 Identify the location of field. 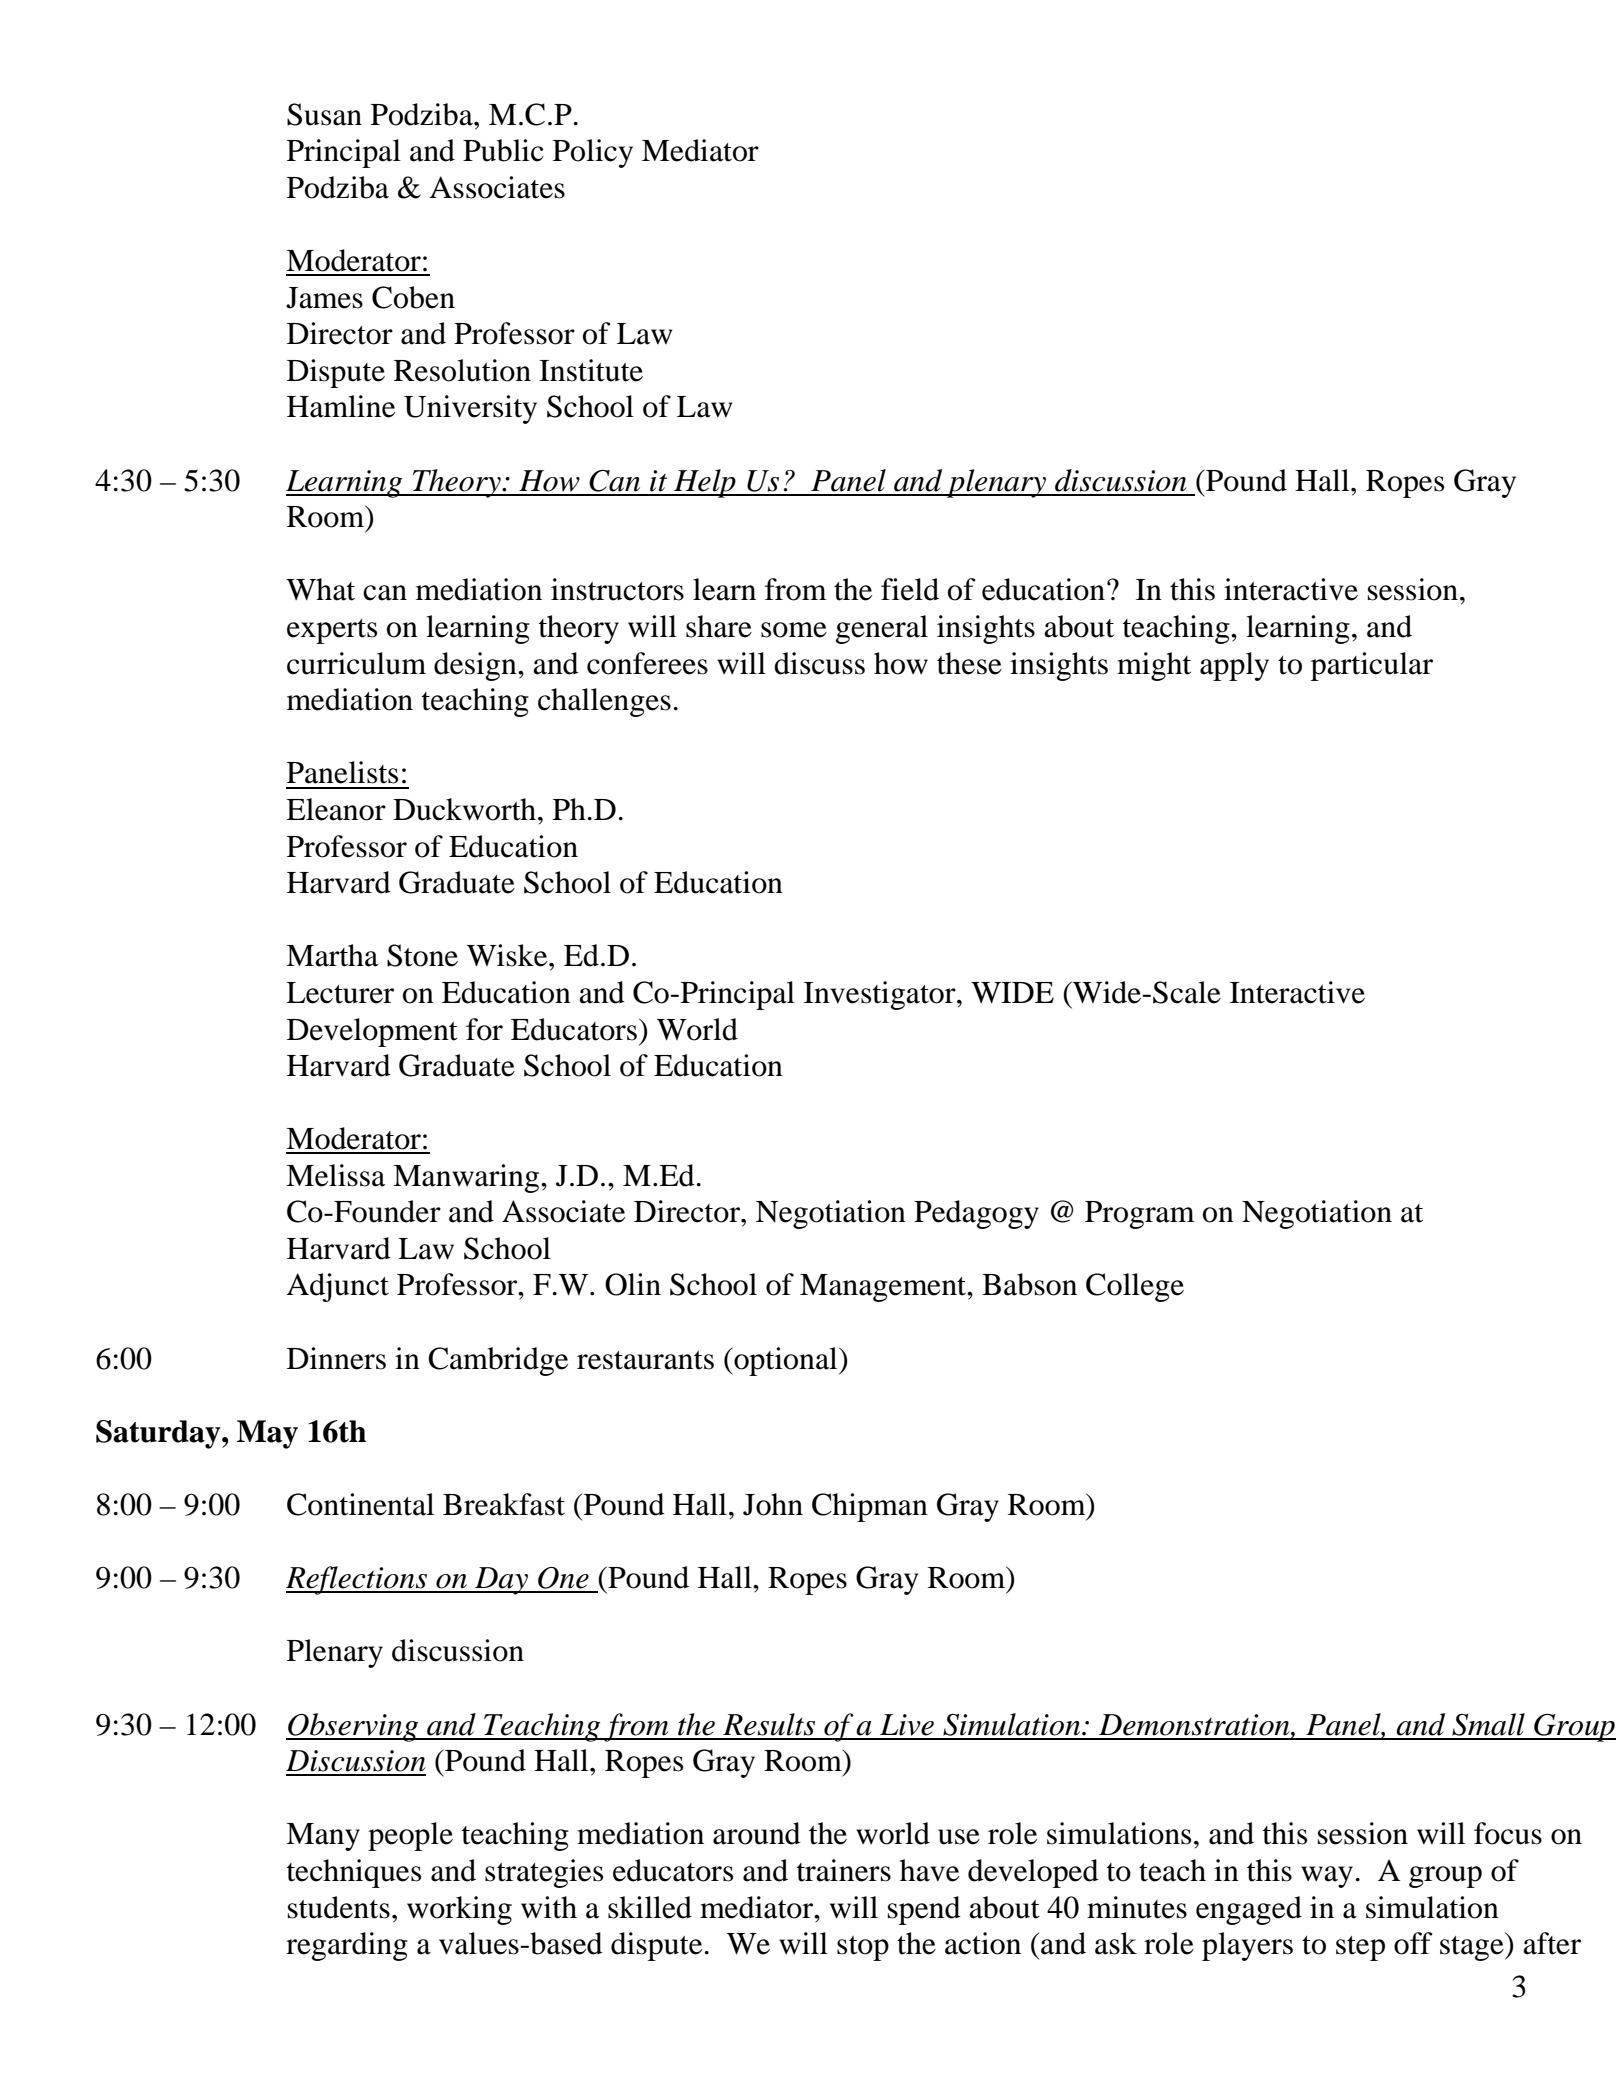
(910, 589).
